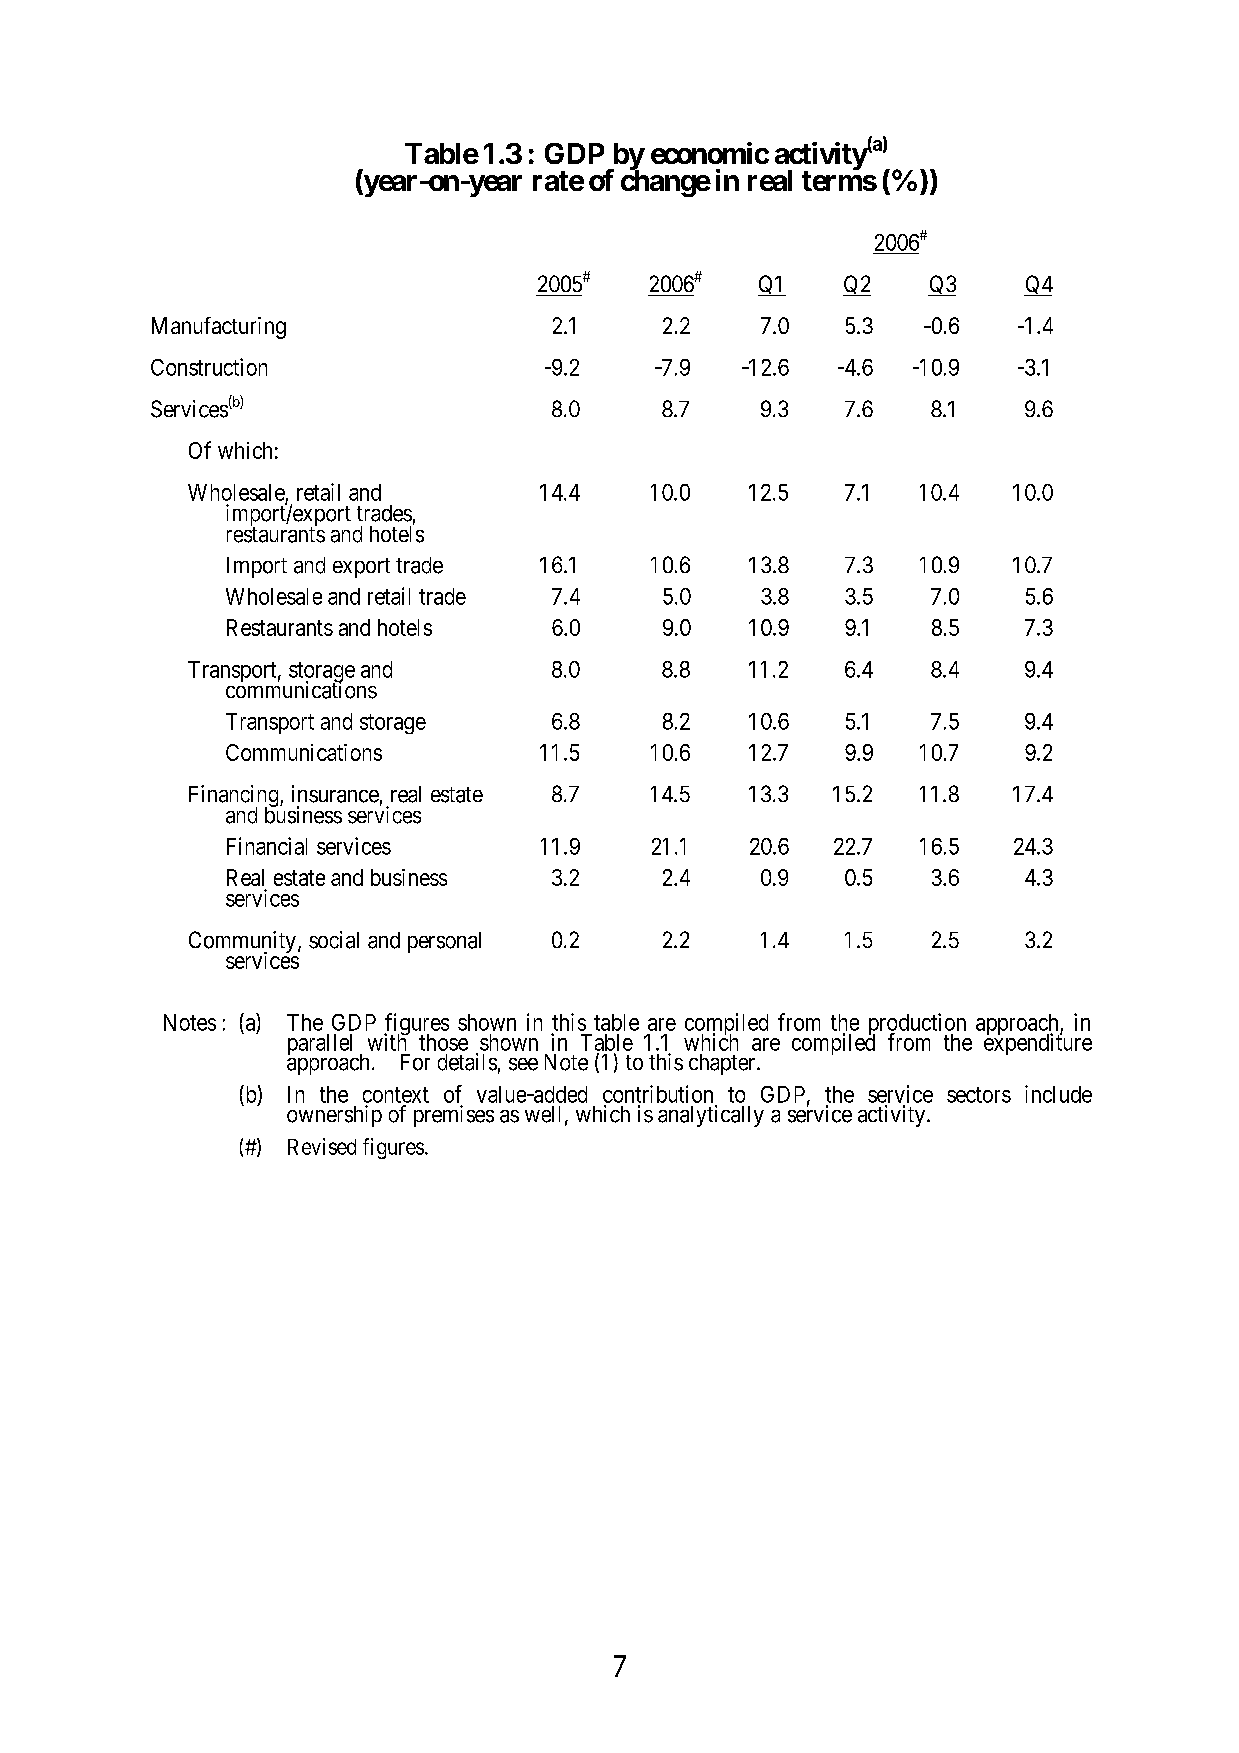  Describe the element at coordinates (334, 940) in the screenshot. I see `social` at that location.
